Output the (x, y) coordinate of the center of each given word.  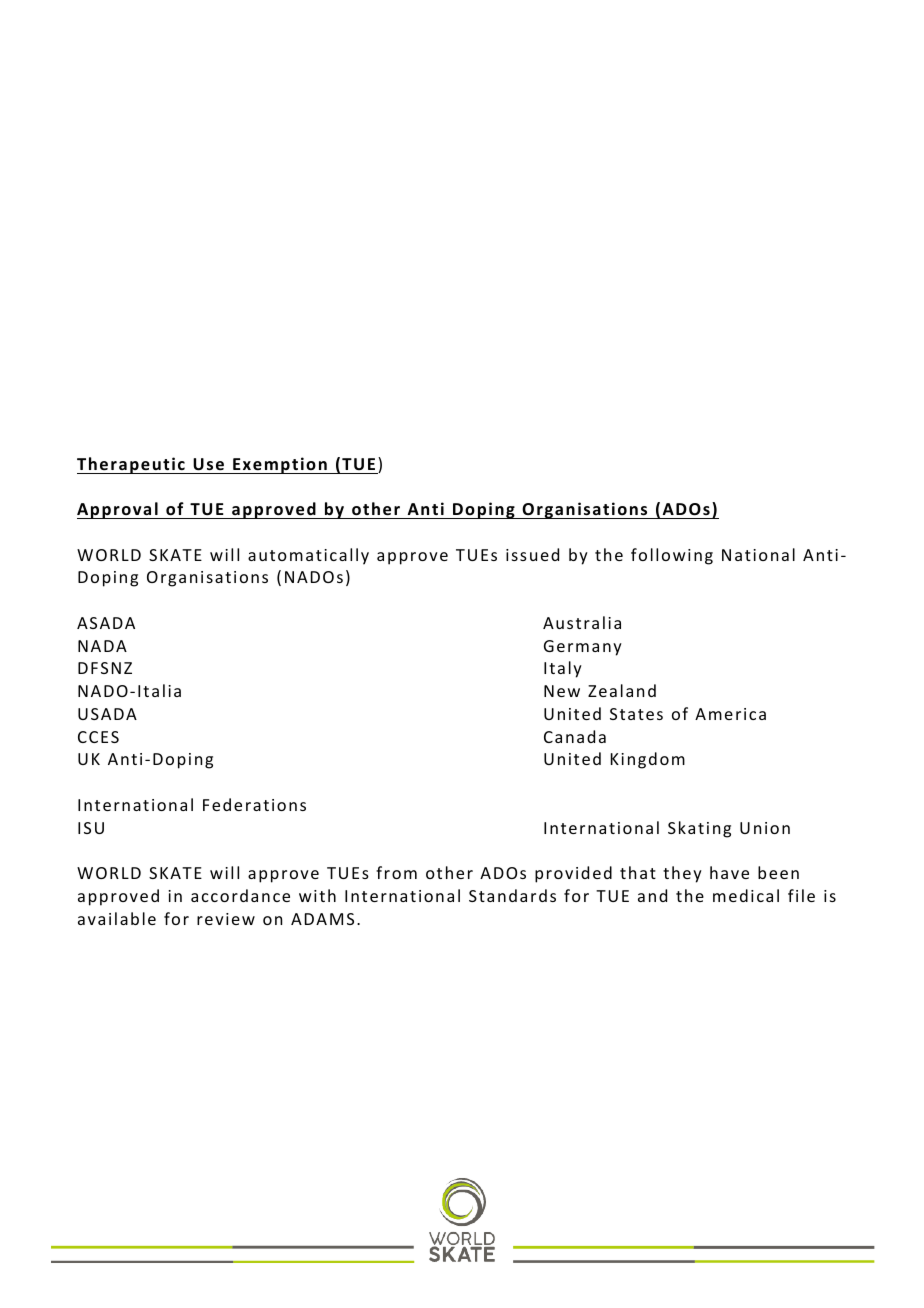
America (730, 714)
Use (208, 464)
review (226, 919)
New (562, 691)
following (672, 556)
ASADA (106, 623)
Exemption (280, 465)
